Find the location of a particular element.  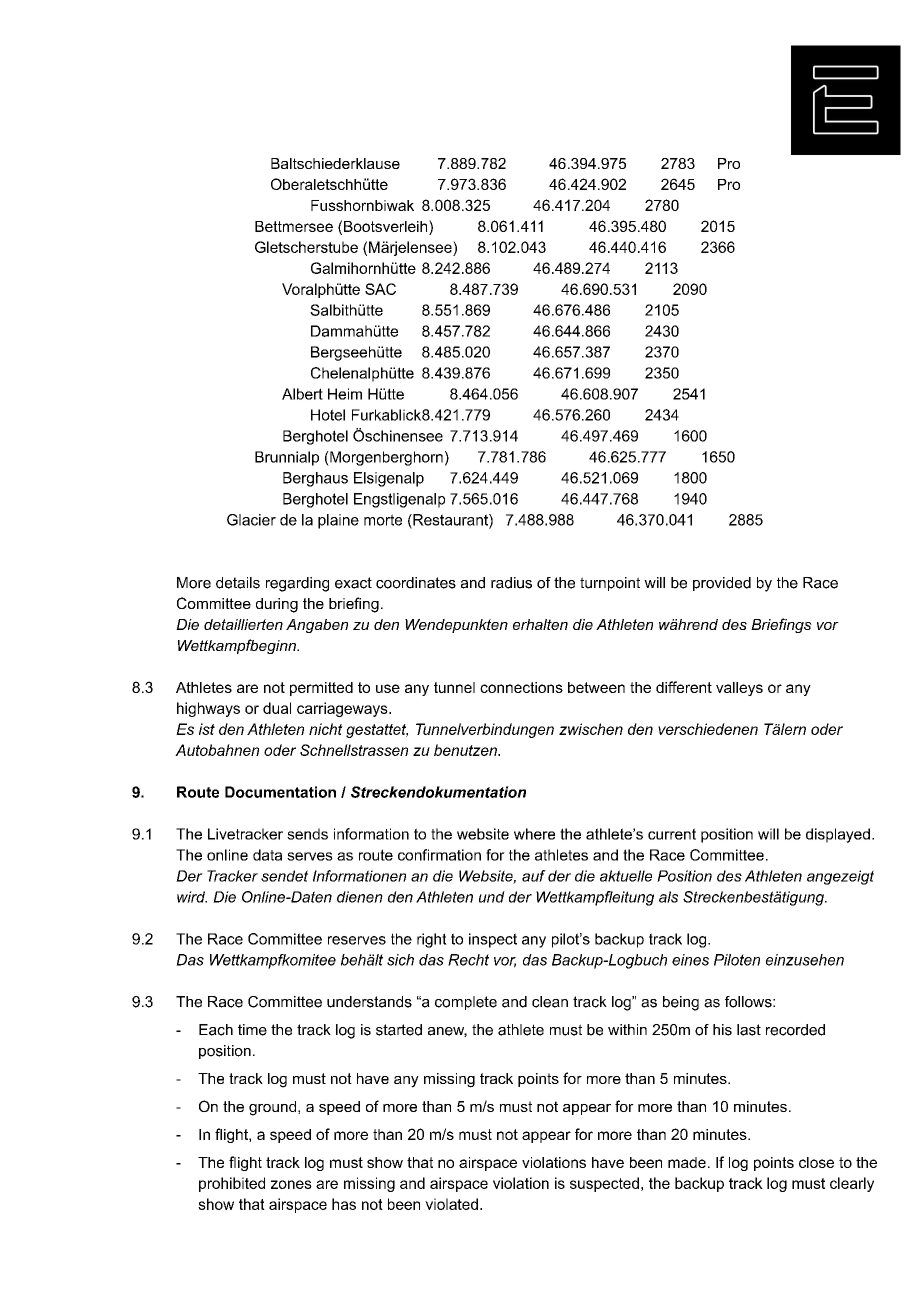

benutzen is located at coordinates (466, 750).
